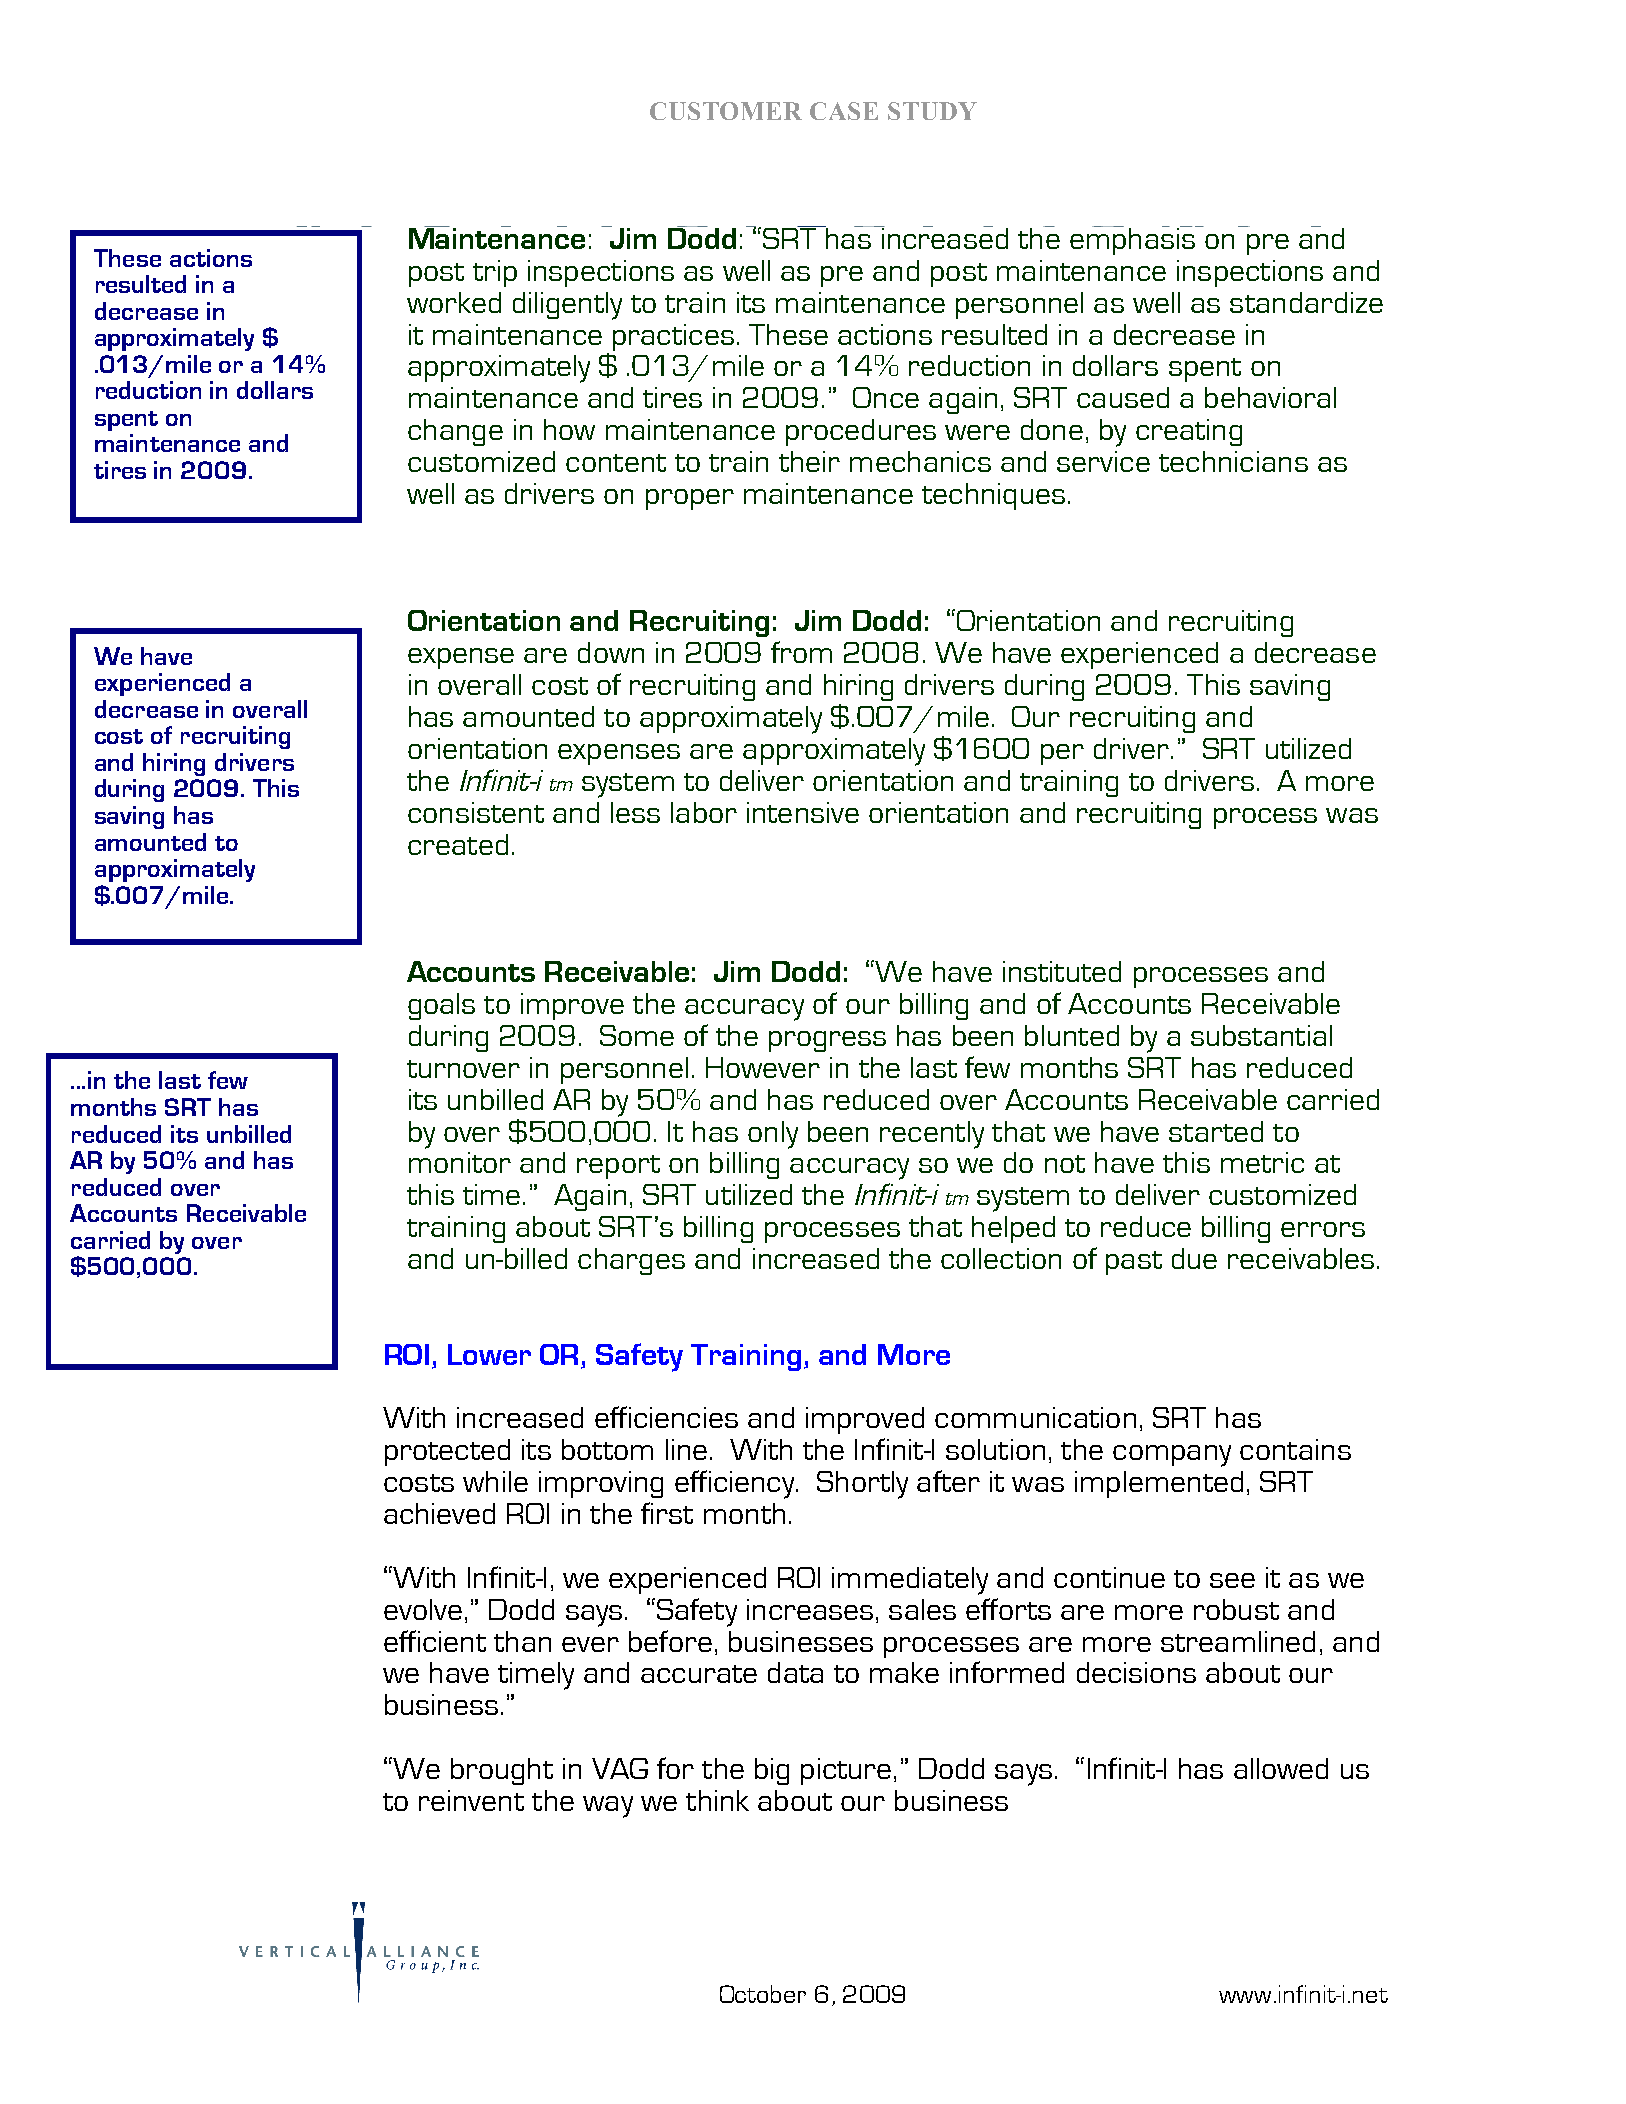  I want to click on down, so click(611, 652).
